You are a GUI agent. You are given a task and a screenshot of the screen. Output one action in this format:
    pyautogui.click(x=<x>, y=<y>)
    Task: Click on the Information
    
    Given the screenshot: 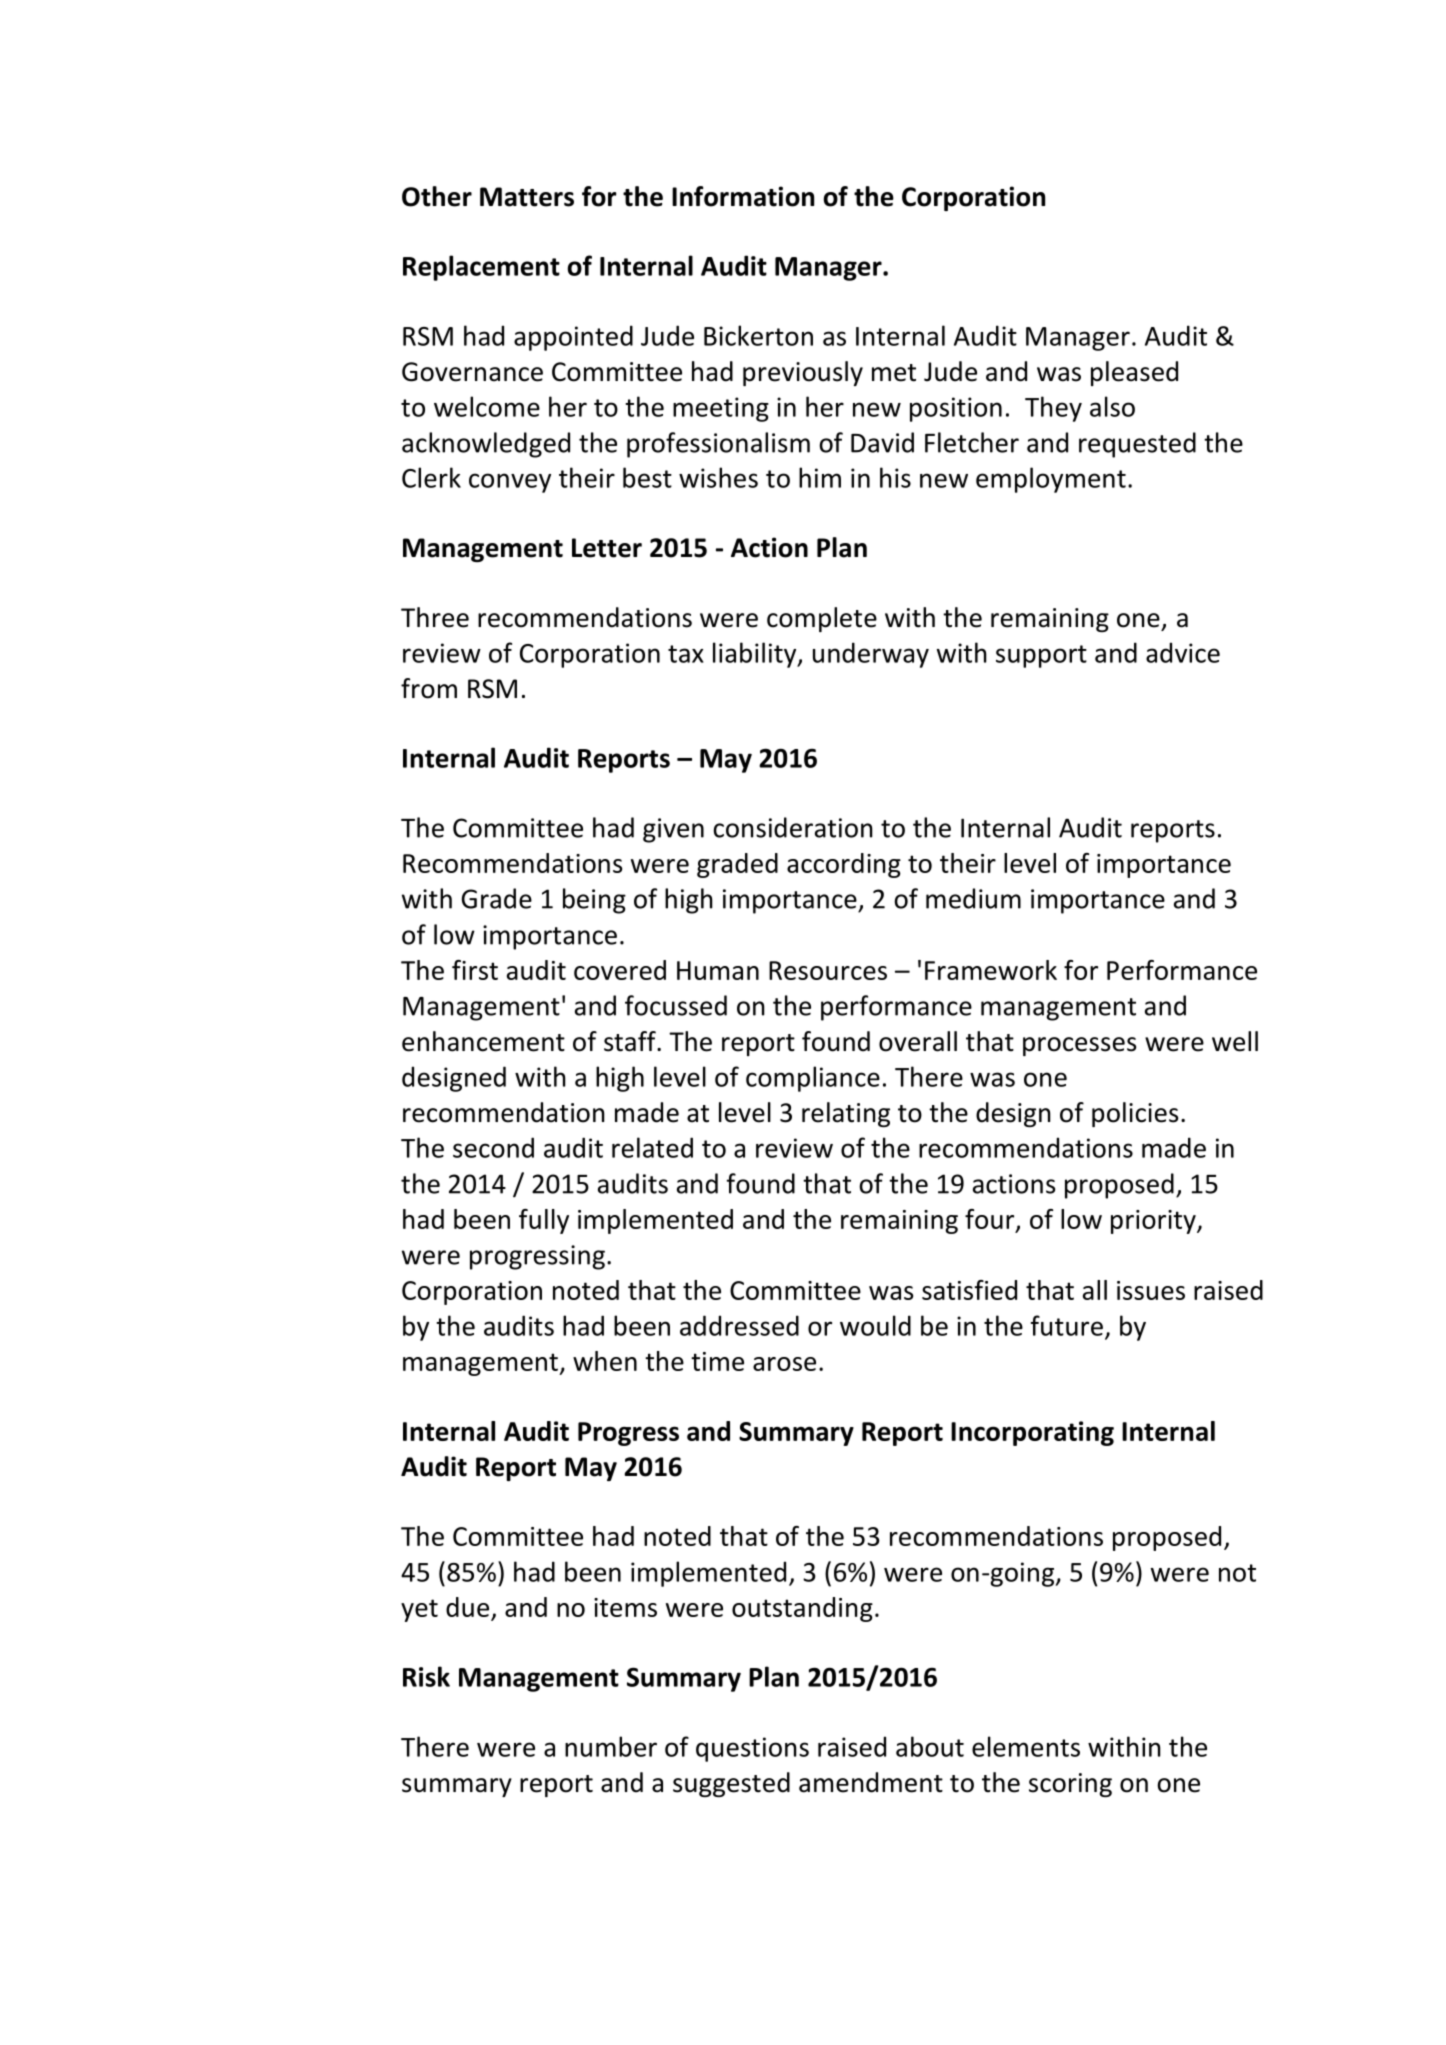 What is the action you would take?
    pyautogui.click(x=743, y=196)
